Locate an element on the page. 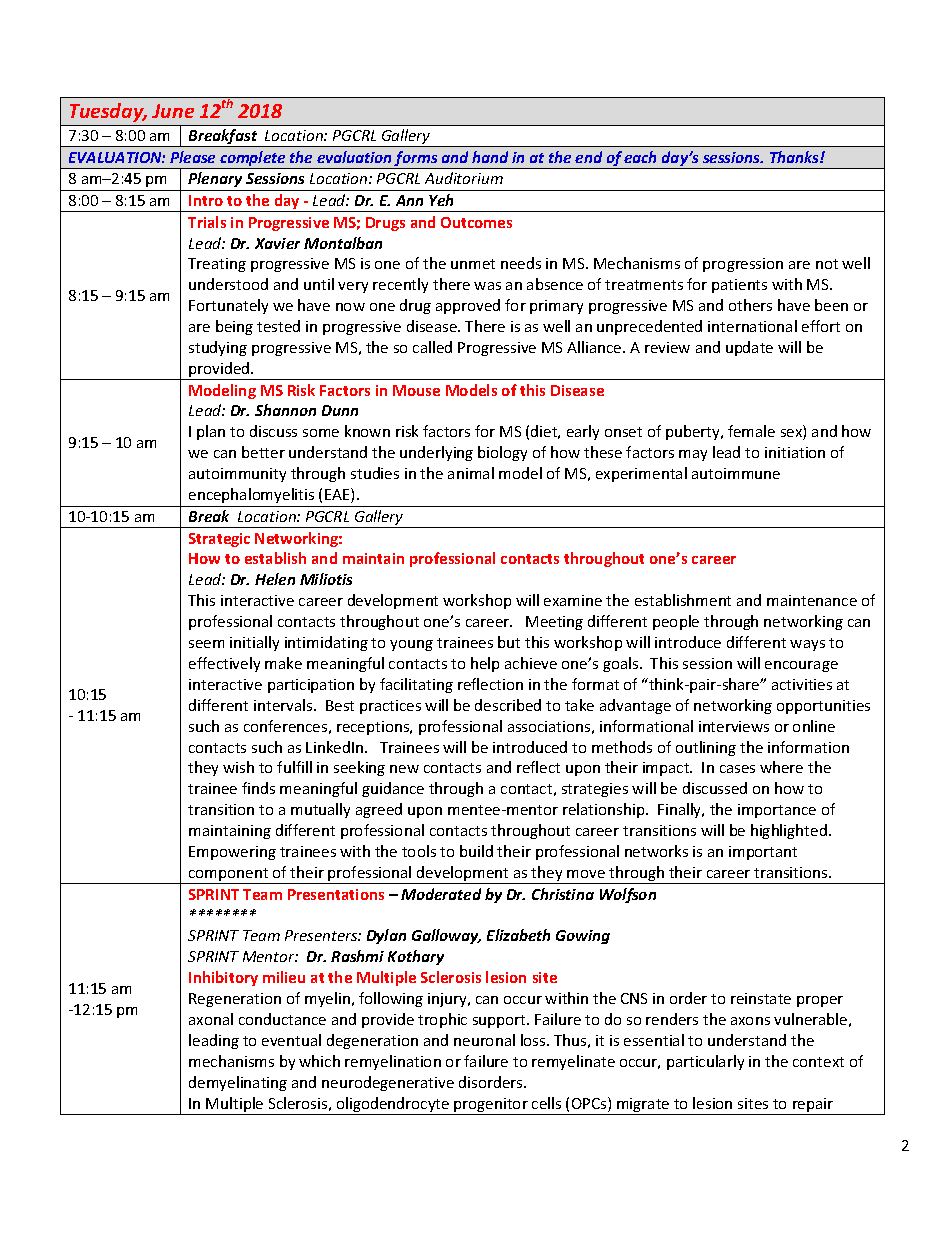  but is located at coordinates (509, 642).
